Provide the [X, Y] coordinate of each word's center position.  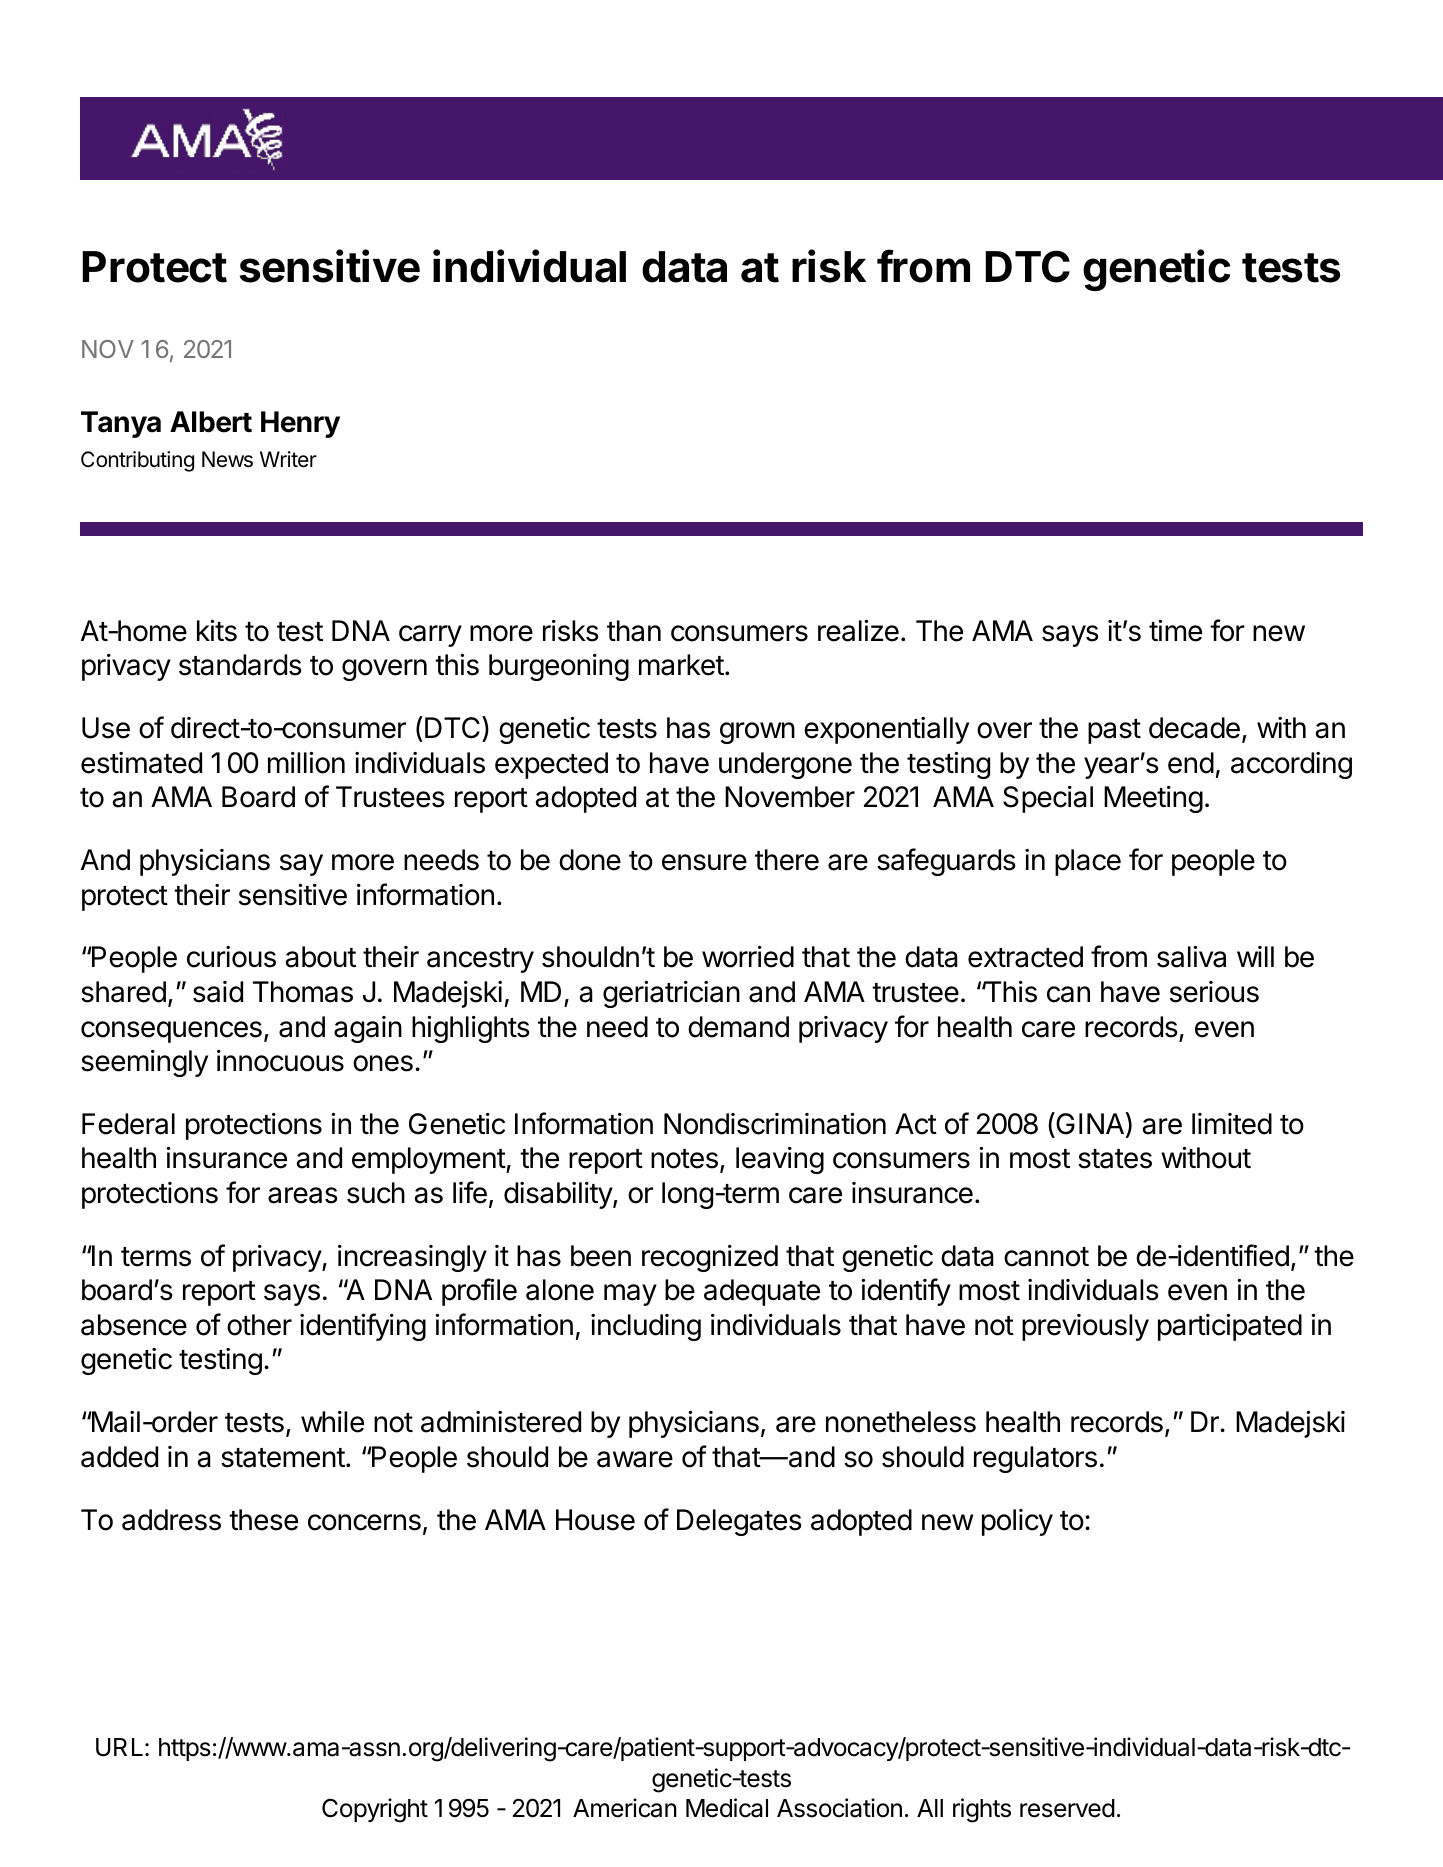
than [634, 631]
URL [121, 1747]
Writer [288, 459]
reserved [1067, 1808]
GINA [1090, 1123]
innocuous [280, 1061]
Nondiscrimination [775, 1124]
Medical [727, 1808]
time [1175, 631]
